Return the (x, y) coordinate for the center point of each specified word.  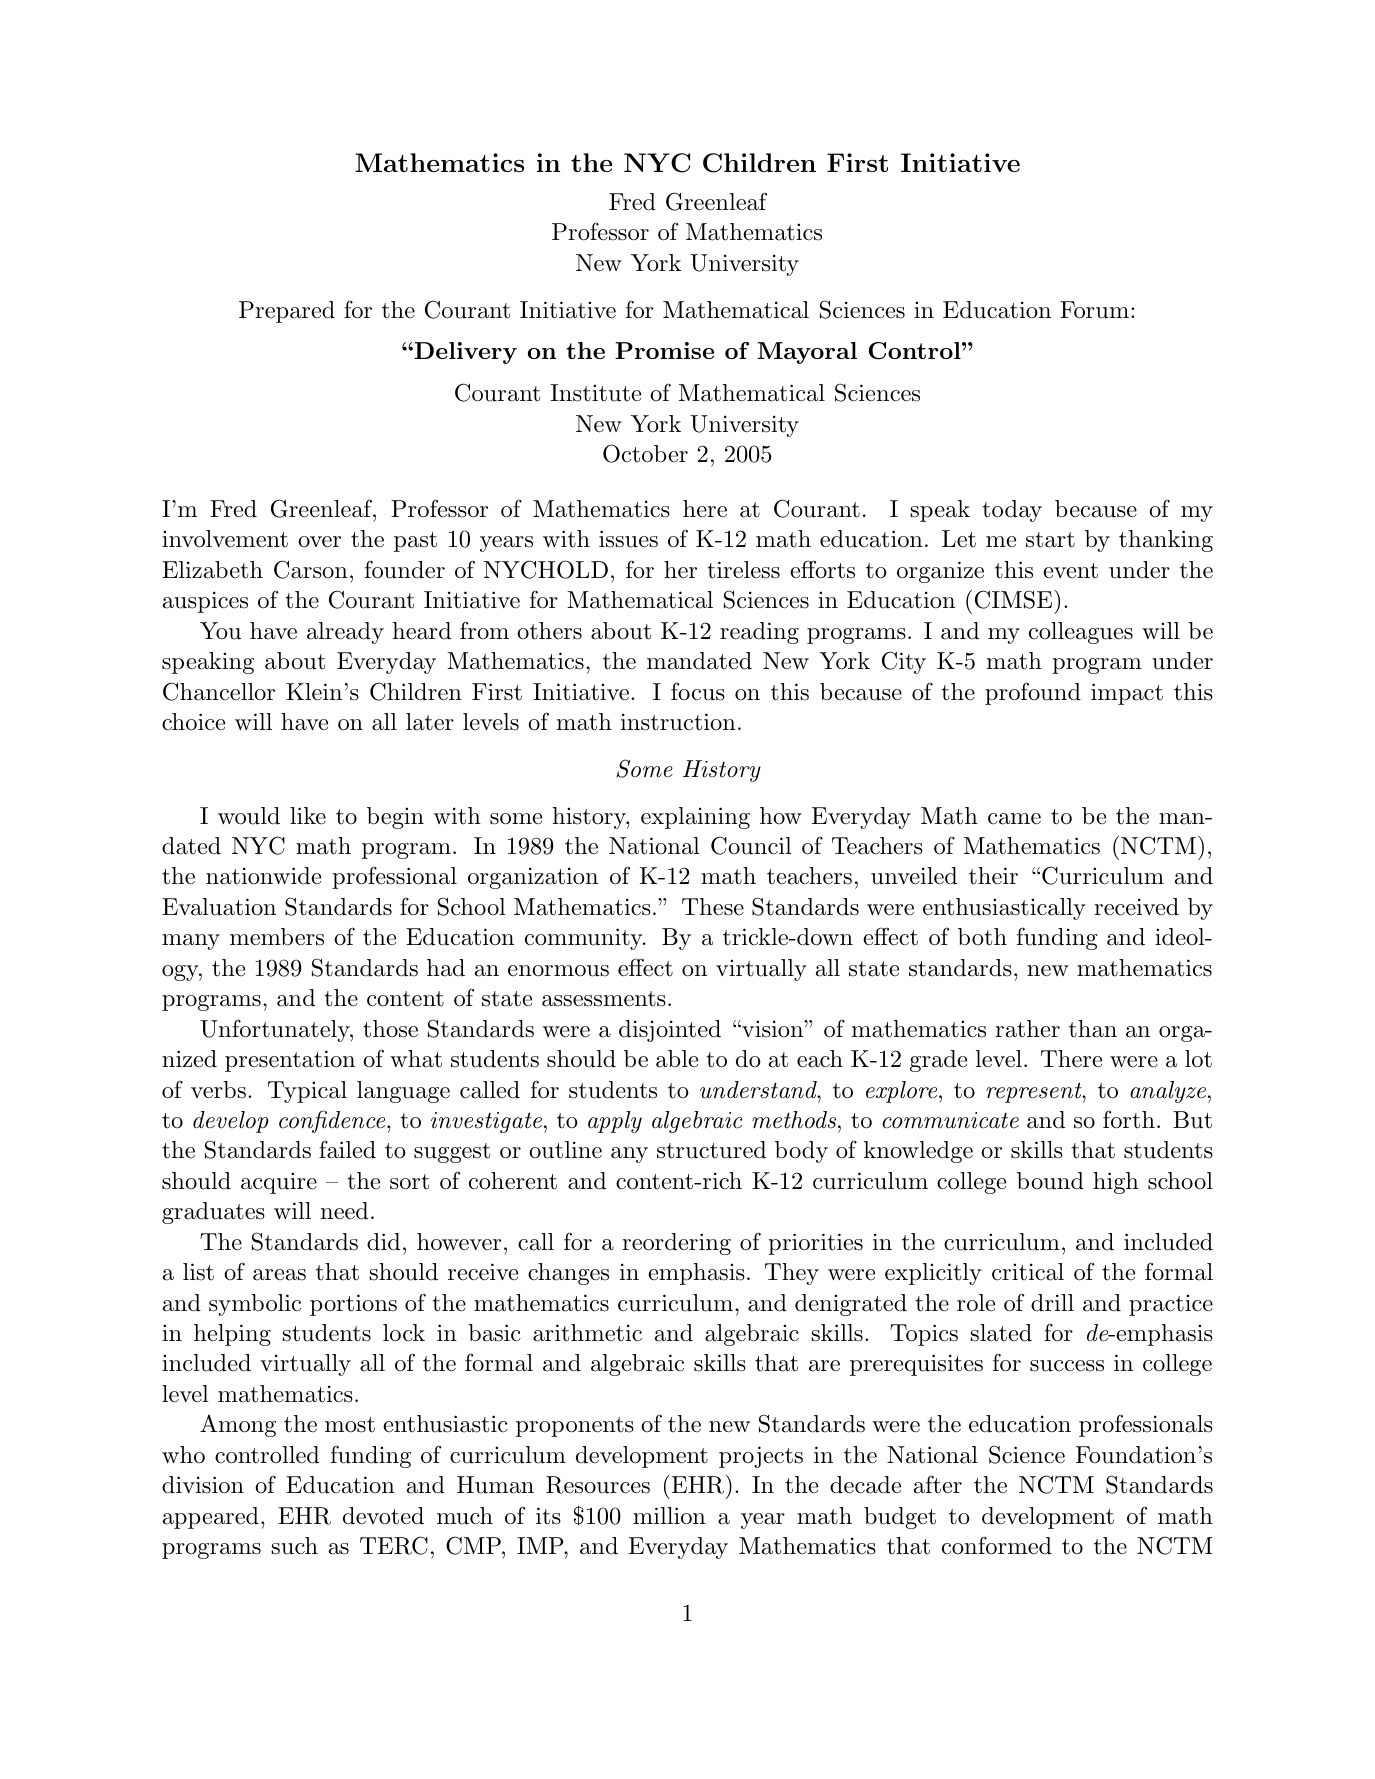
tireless (743, 570)
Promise (664, 350)
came (1014, 819)
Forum (1096, 310)
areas (279, 1275)
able (677, 1059)
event (1070, 571)
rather (1027, 1029)
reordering (676, 1244)
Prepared (287, 312)
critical (1028, 1272)
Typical (307, 1092)
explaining (695, 818)
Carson (311, 569)
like (308, 816)
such (295, 1546)
